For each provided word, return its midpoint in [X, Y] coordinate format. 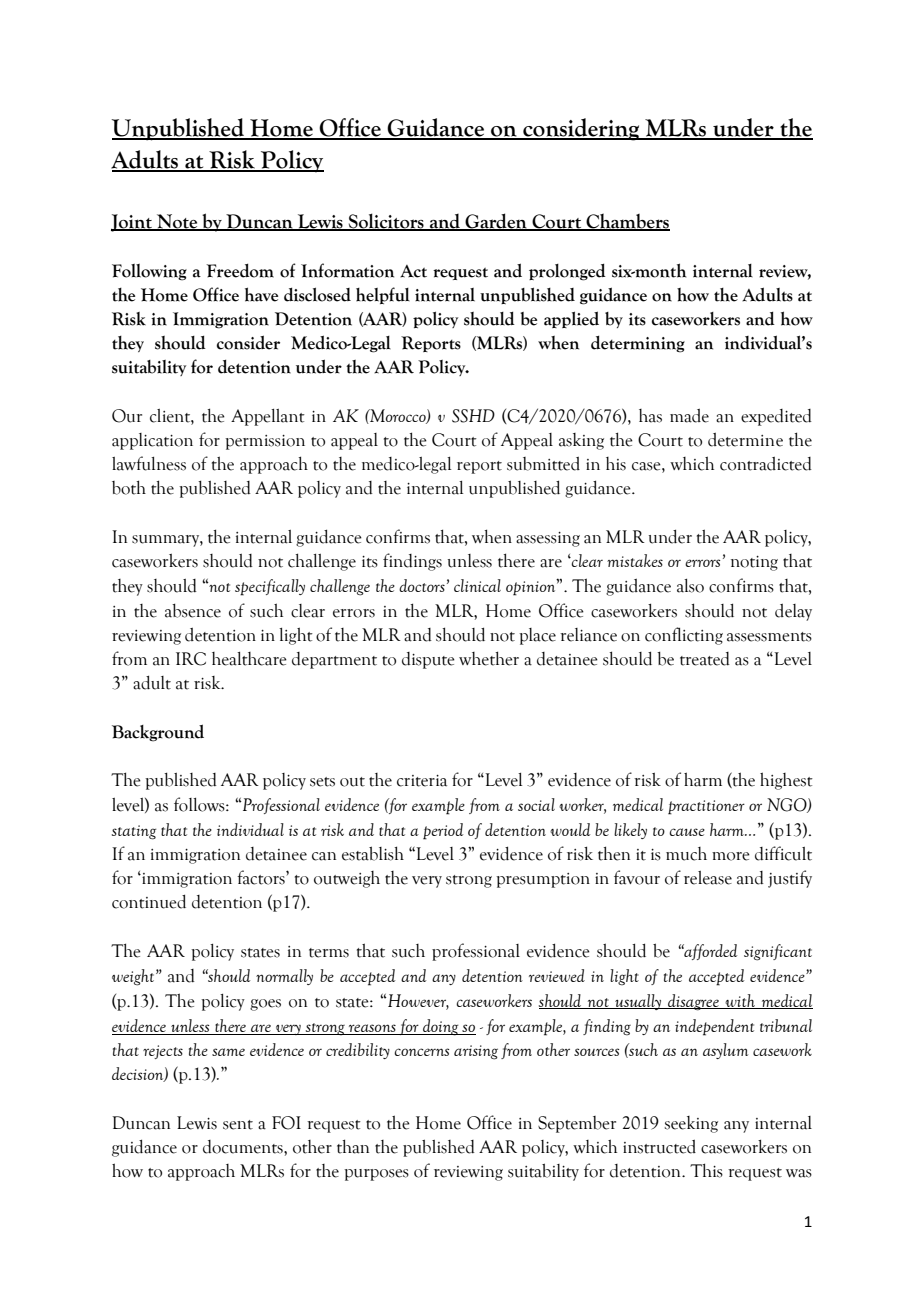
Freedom [240, 270]
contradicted [766, 463]
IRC [191, 659]
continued [149, 901]
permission [265, 442]
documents [244, 1147]
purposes [376, 1175]
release [708, 878]
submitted [543, 463]
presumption [543, 880]
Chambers [627, 222]
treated [705, 659]
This [706, 1170]
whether [489, 658]
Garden [496, 222]
